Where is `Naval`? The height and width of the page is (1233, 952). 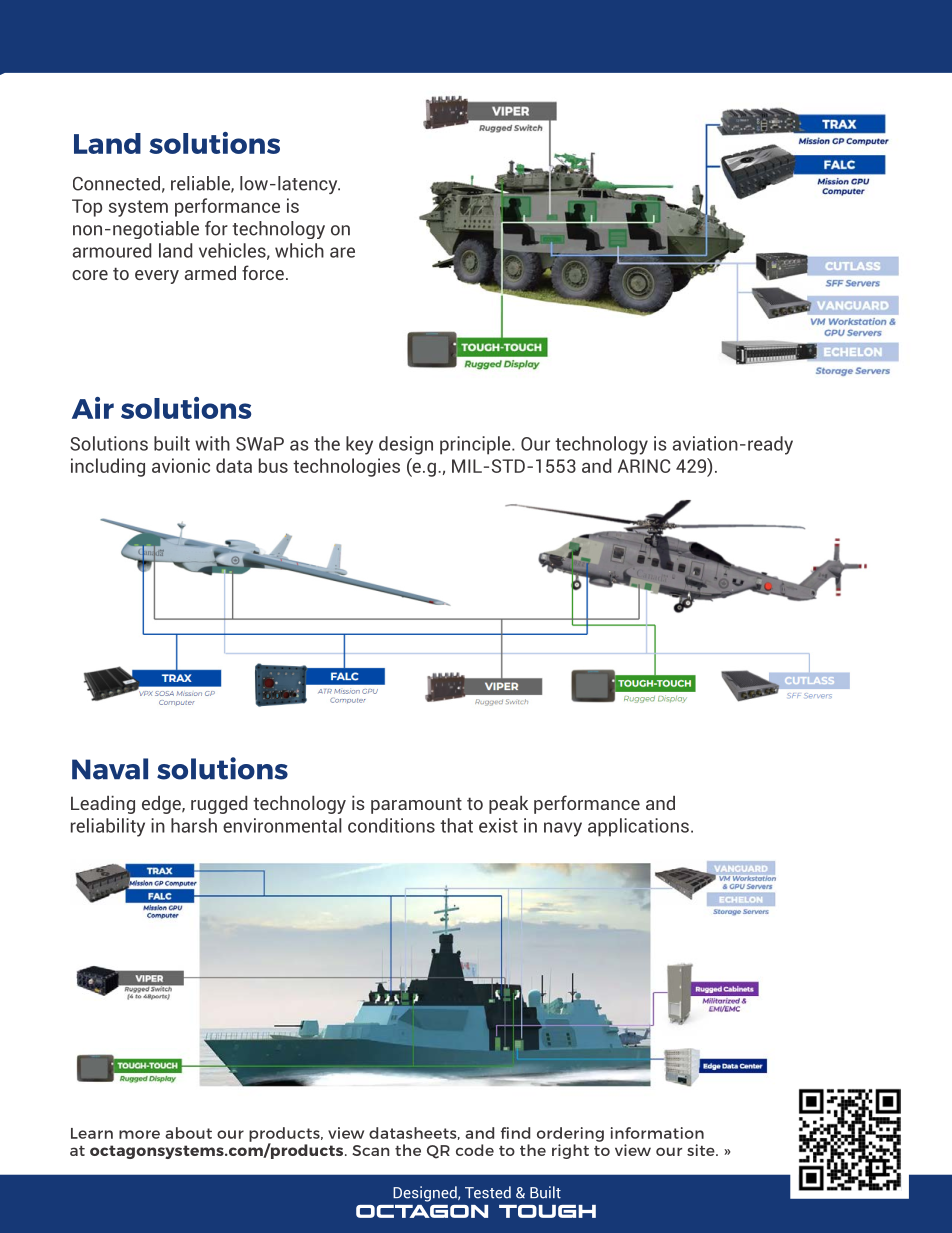
Naval is located at coordinates (110, 769).
